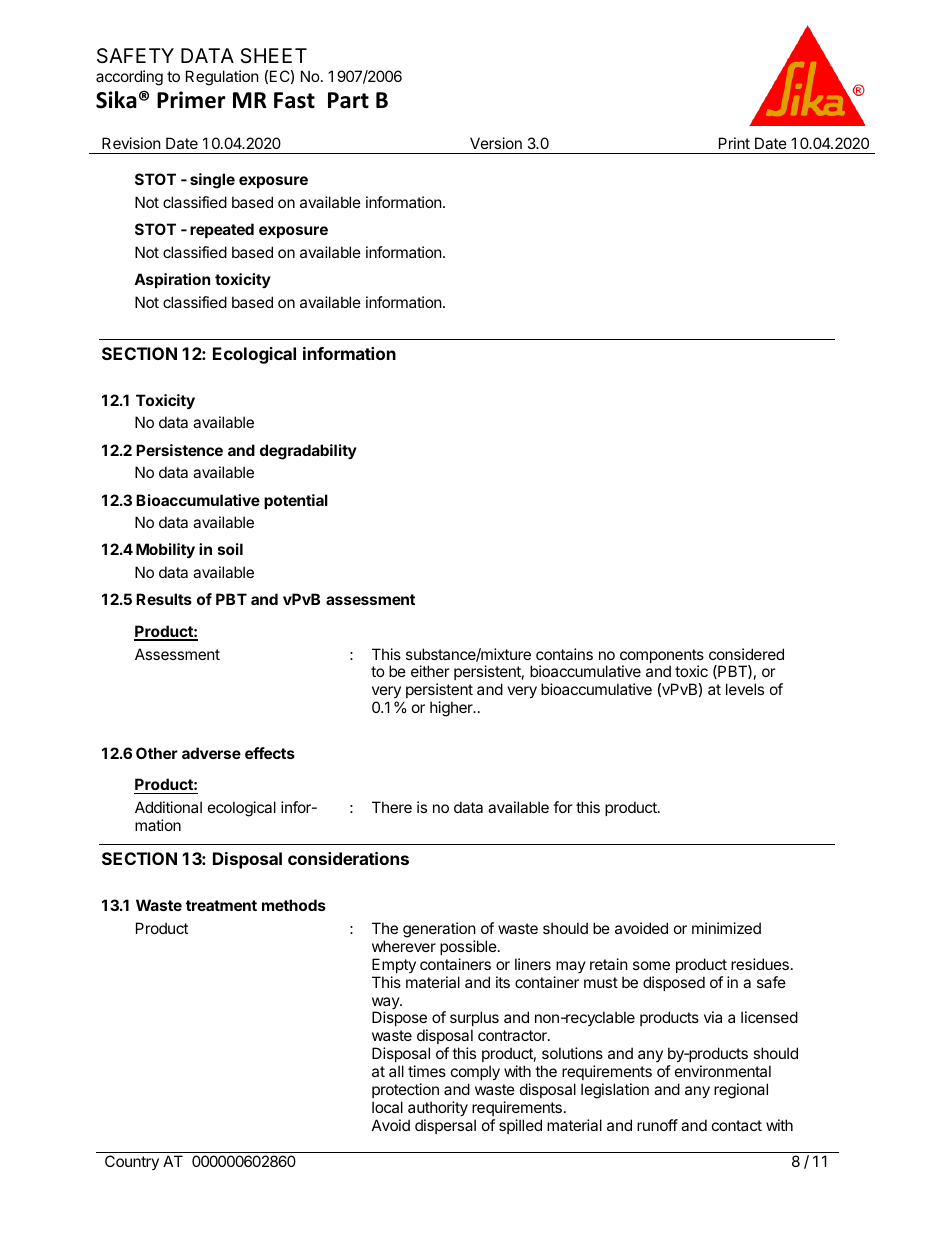 The height and width of the image is (1233, 952). What do you see at coordinates (132, 1162) in the image?
I see `Country` at bounding box center [132, 1162].
